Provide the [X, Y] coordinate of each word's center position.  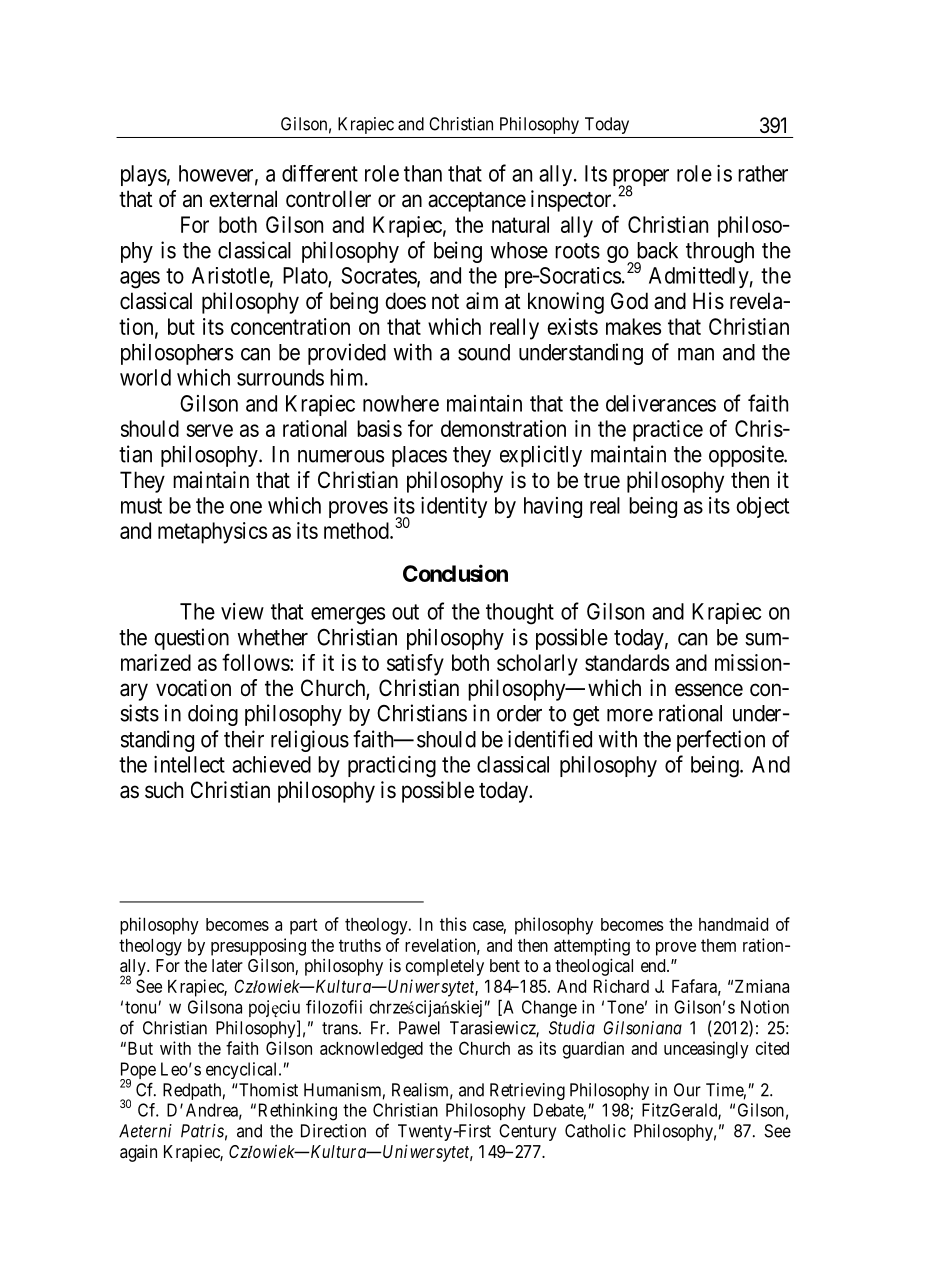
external [243, 199]
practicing [392, 767]
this [453, 924]
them [718, 945]
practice [668, 431]
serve [209, 430]
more [630, 715]
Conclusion [455, 573]
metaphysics [212, 533]
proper [641, 179]
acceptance [477, 202]
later [227, 965]
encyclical [243, 1070]
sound [484, 352]
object [762, 507]
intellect [189, 764]
